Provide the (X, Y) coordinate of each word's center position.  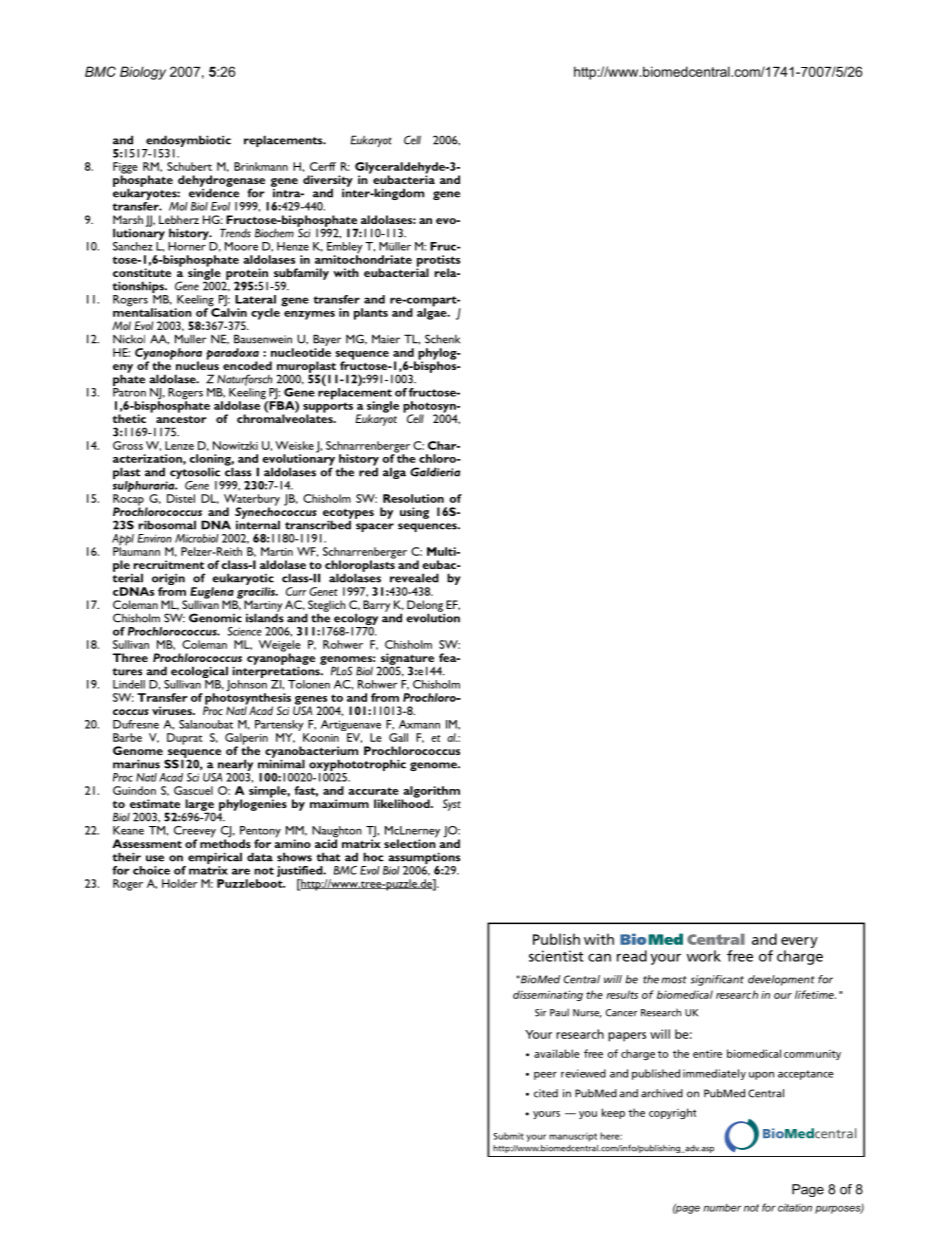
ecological (200, 673)
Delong (426, 607)
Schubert (189, 166)
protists (438, 262)
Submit (508, 1136)
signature (406, 660)
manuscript (573, 1137)
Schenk (442, 339)
